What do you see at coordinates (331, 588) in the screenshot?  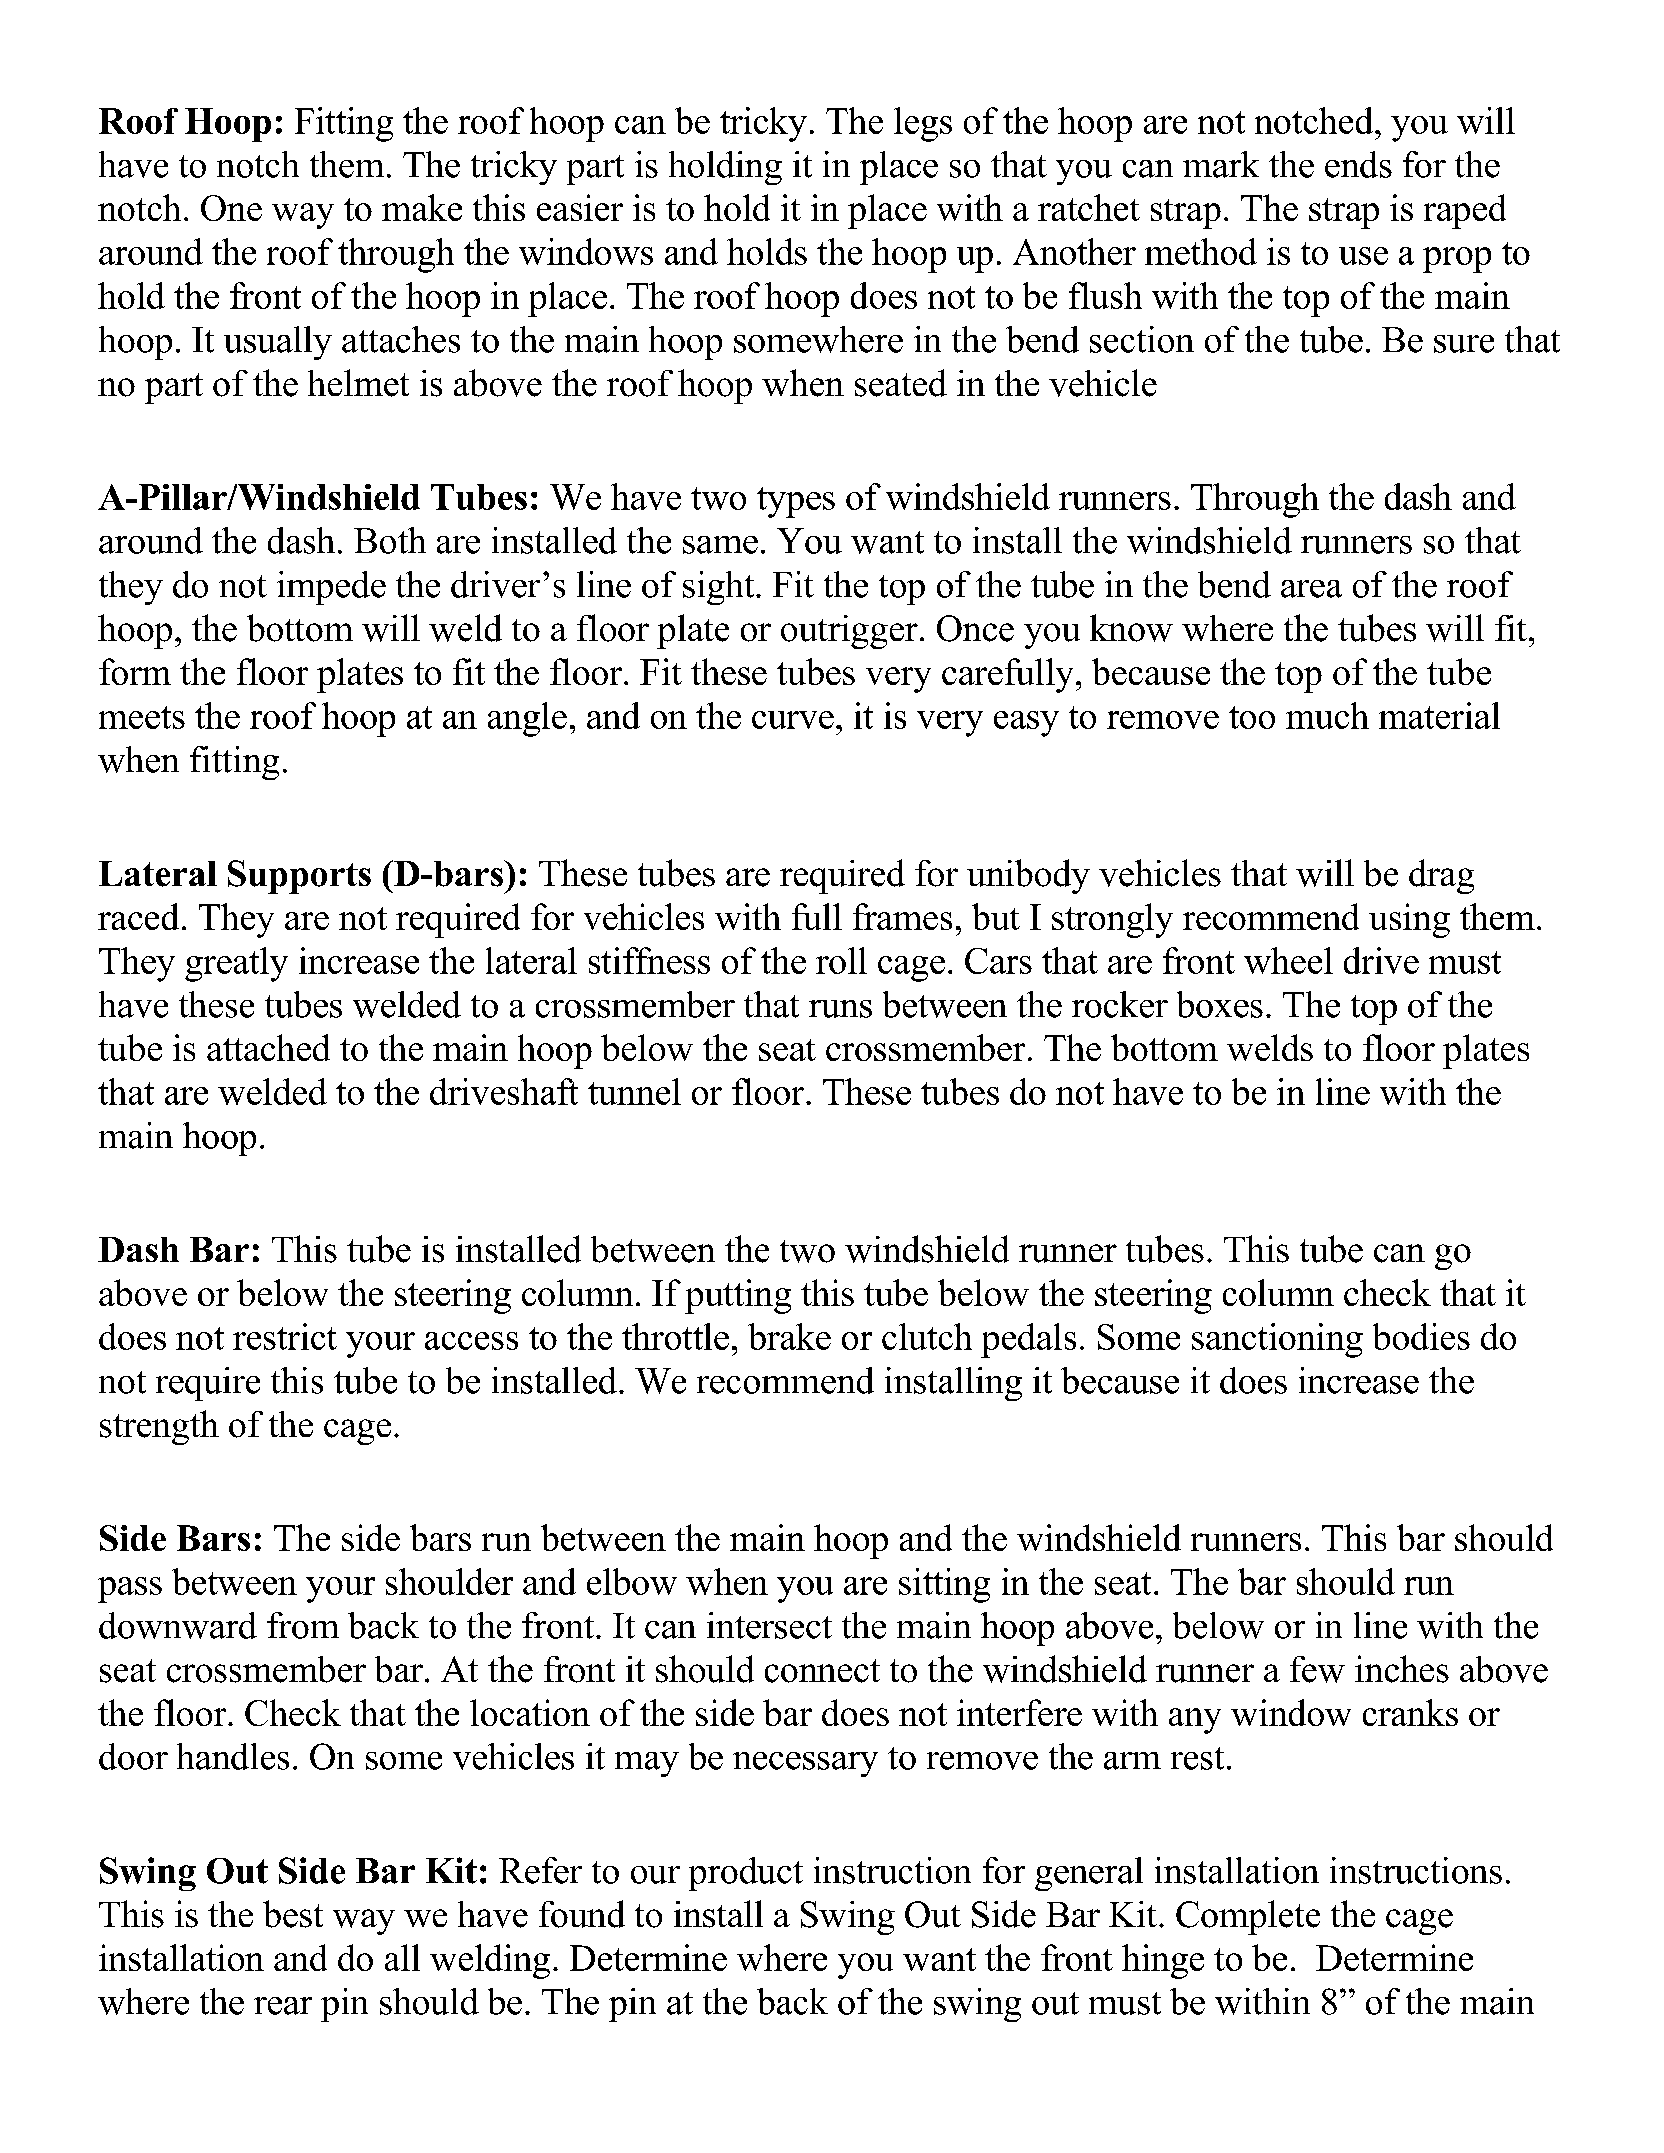 I see `impede` at bounding box center [331, 588].
